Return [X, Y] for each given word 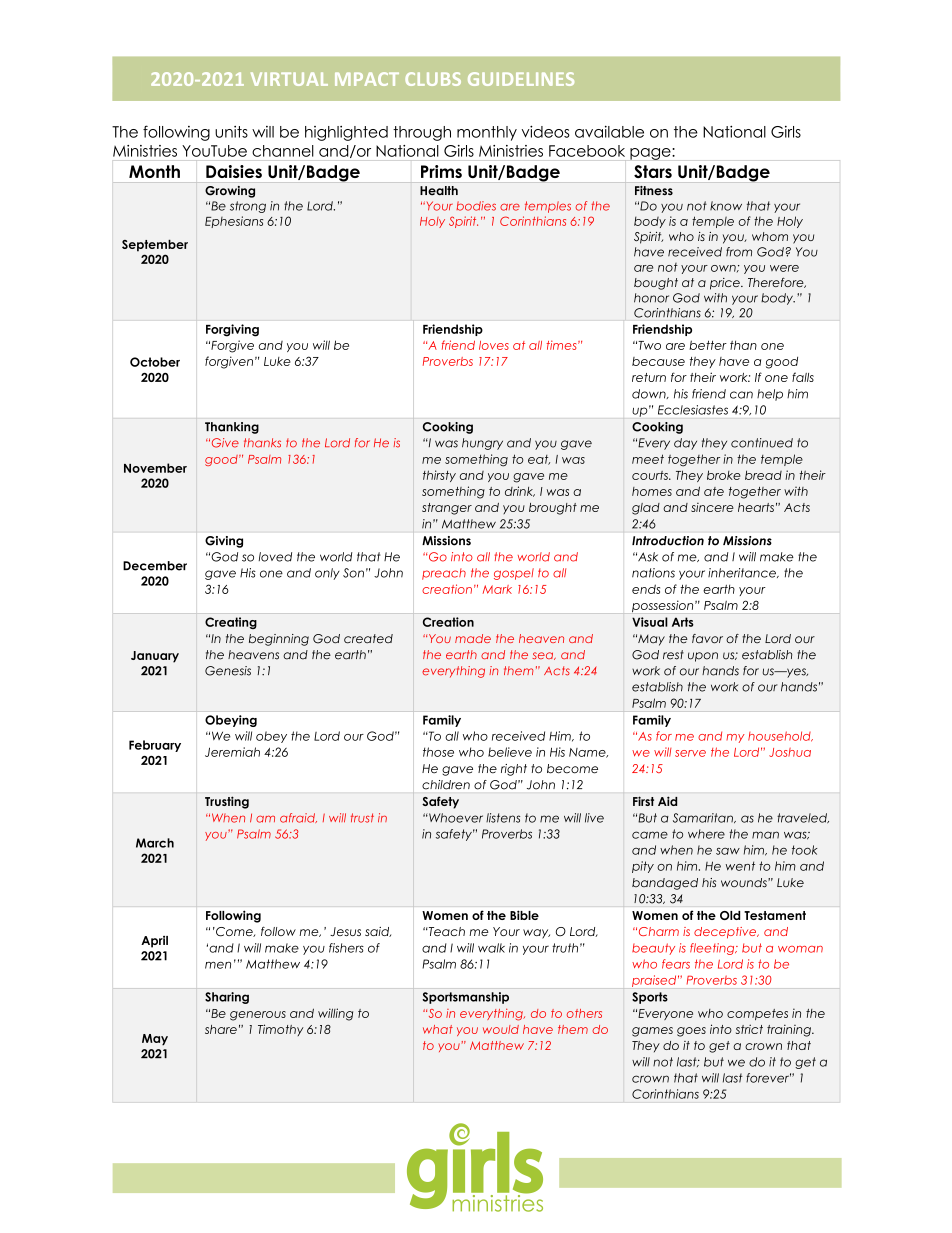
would [501, 1029]
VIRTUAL [289, 79]
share [221, 1029]
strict [749, 1029]
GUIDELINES [521, 79]
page [651, 154]
